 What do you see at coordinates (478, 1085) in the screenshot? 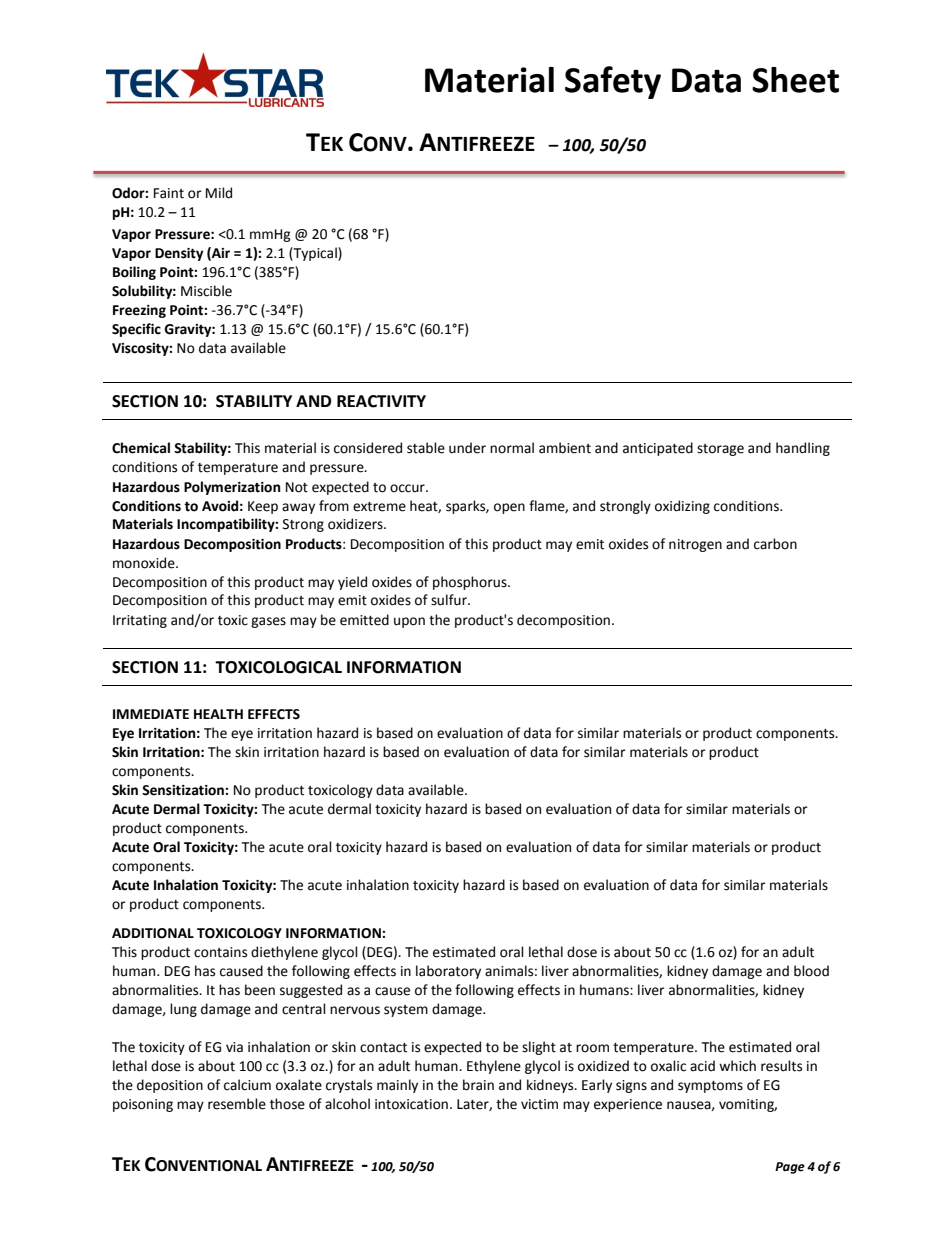
I see `brain` at bounding box center [478, 1085].
